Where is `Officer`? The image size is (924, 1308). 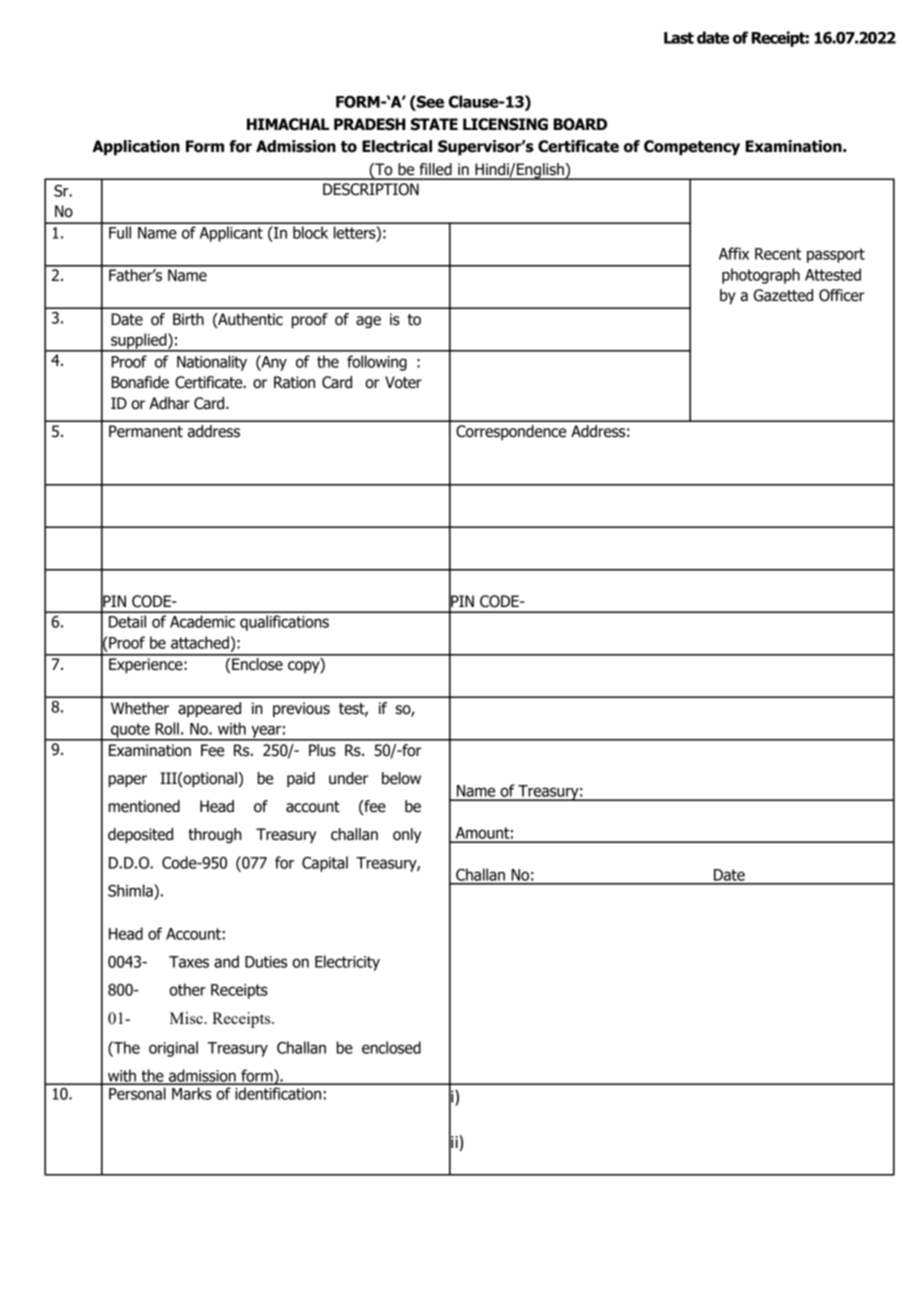 Officer is located at coordinates (842, 295).
